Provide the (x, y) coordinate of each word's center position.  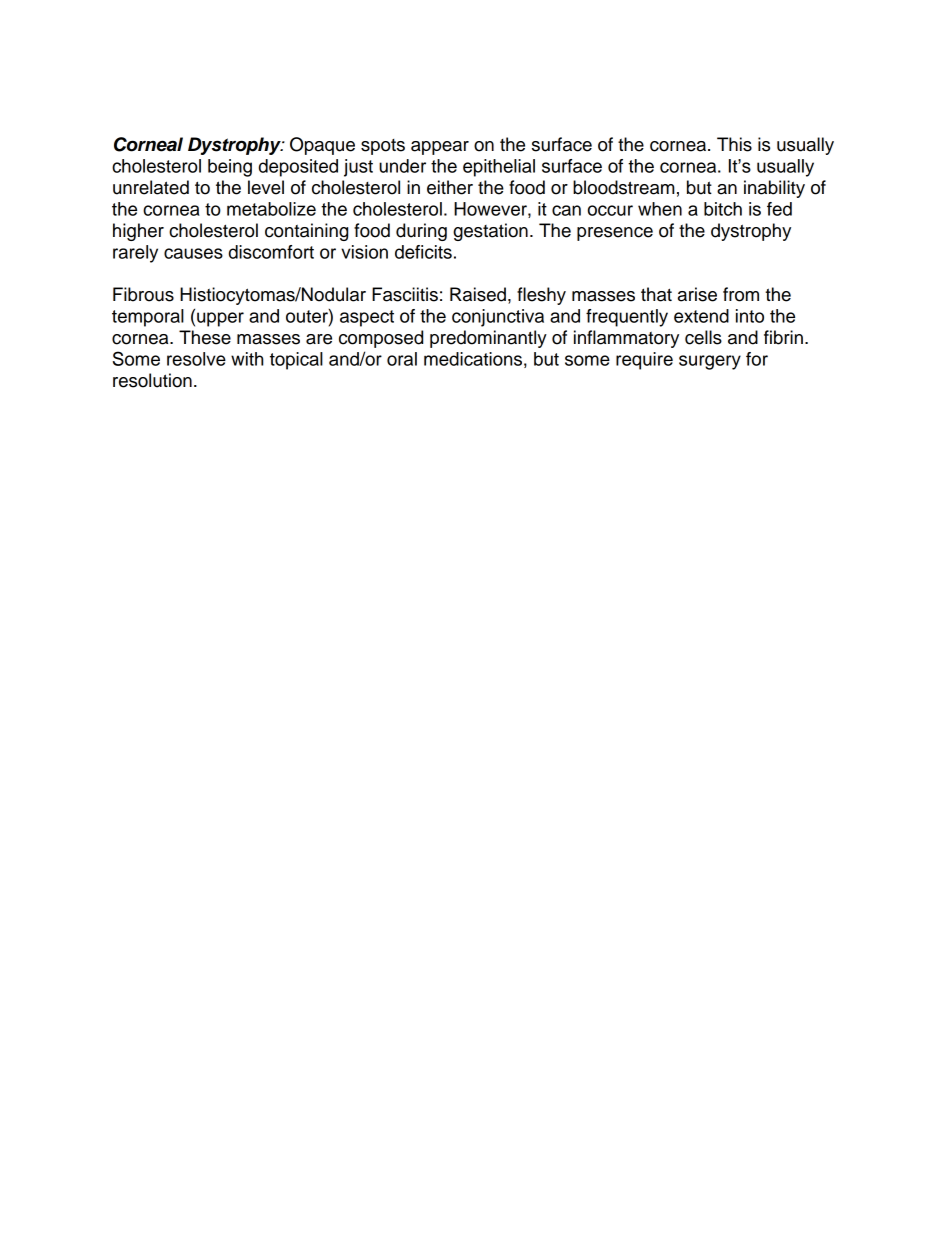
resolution (152, 380)
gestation (490, 232)
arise (697, 294)
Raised (478, 294)
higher (138, 232)
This (734, 144)
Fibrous (143, 294)
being (230, 168)
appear (440, 148)
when (660, 209)
